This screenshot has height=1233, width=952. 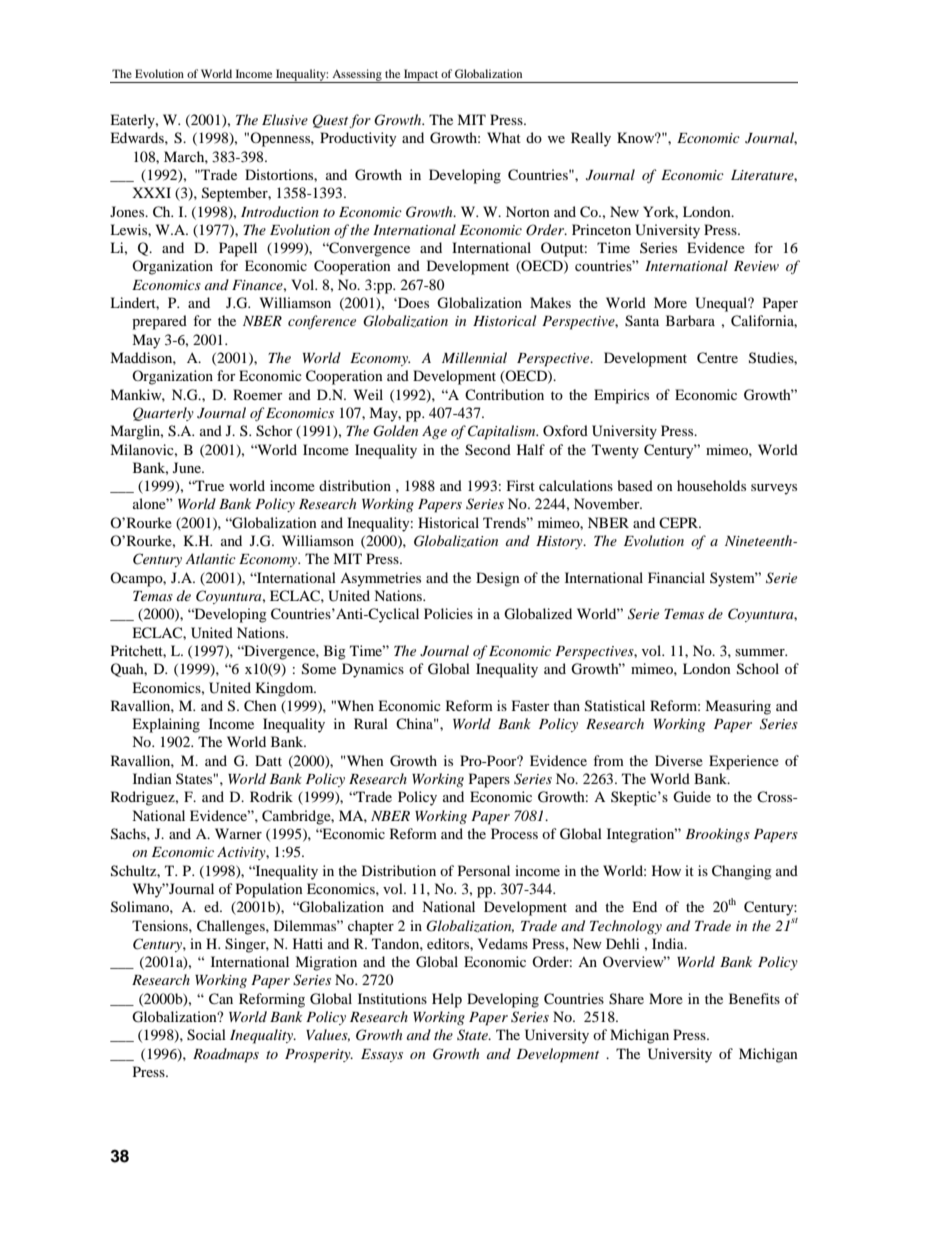 I want to click on Elusive, so click(x=285, y=119).
